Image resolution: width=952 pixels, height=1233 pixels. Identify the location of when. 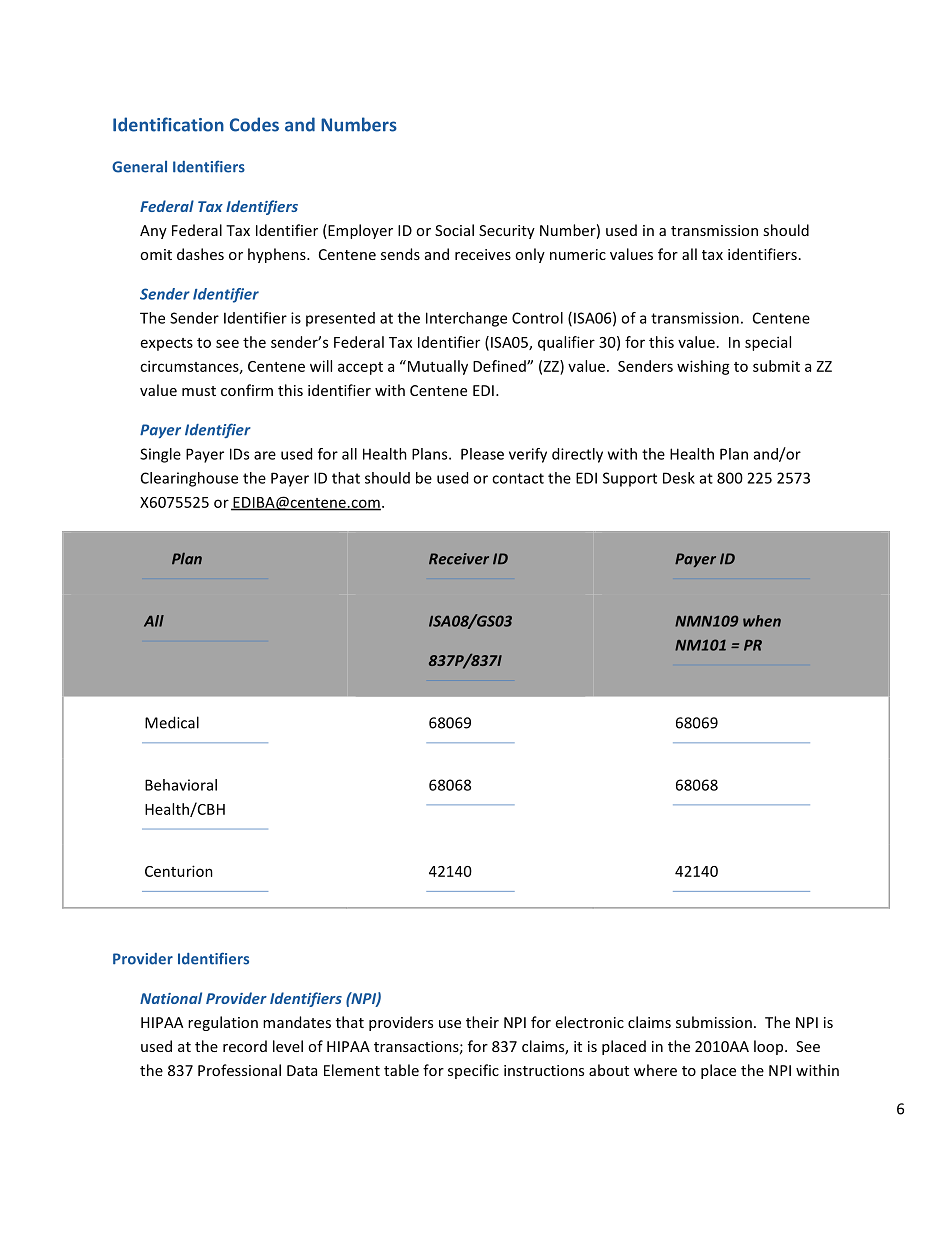
(762, 621).
